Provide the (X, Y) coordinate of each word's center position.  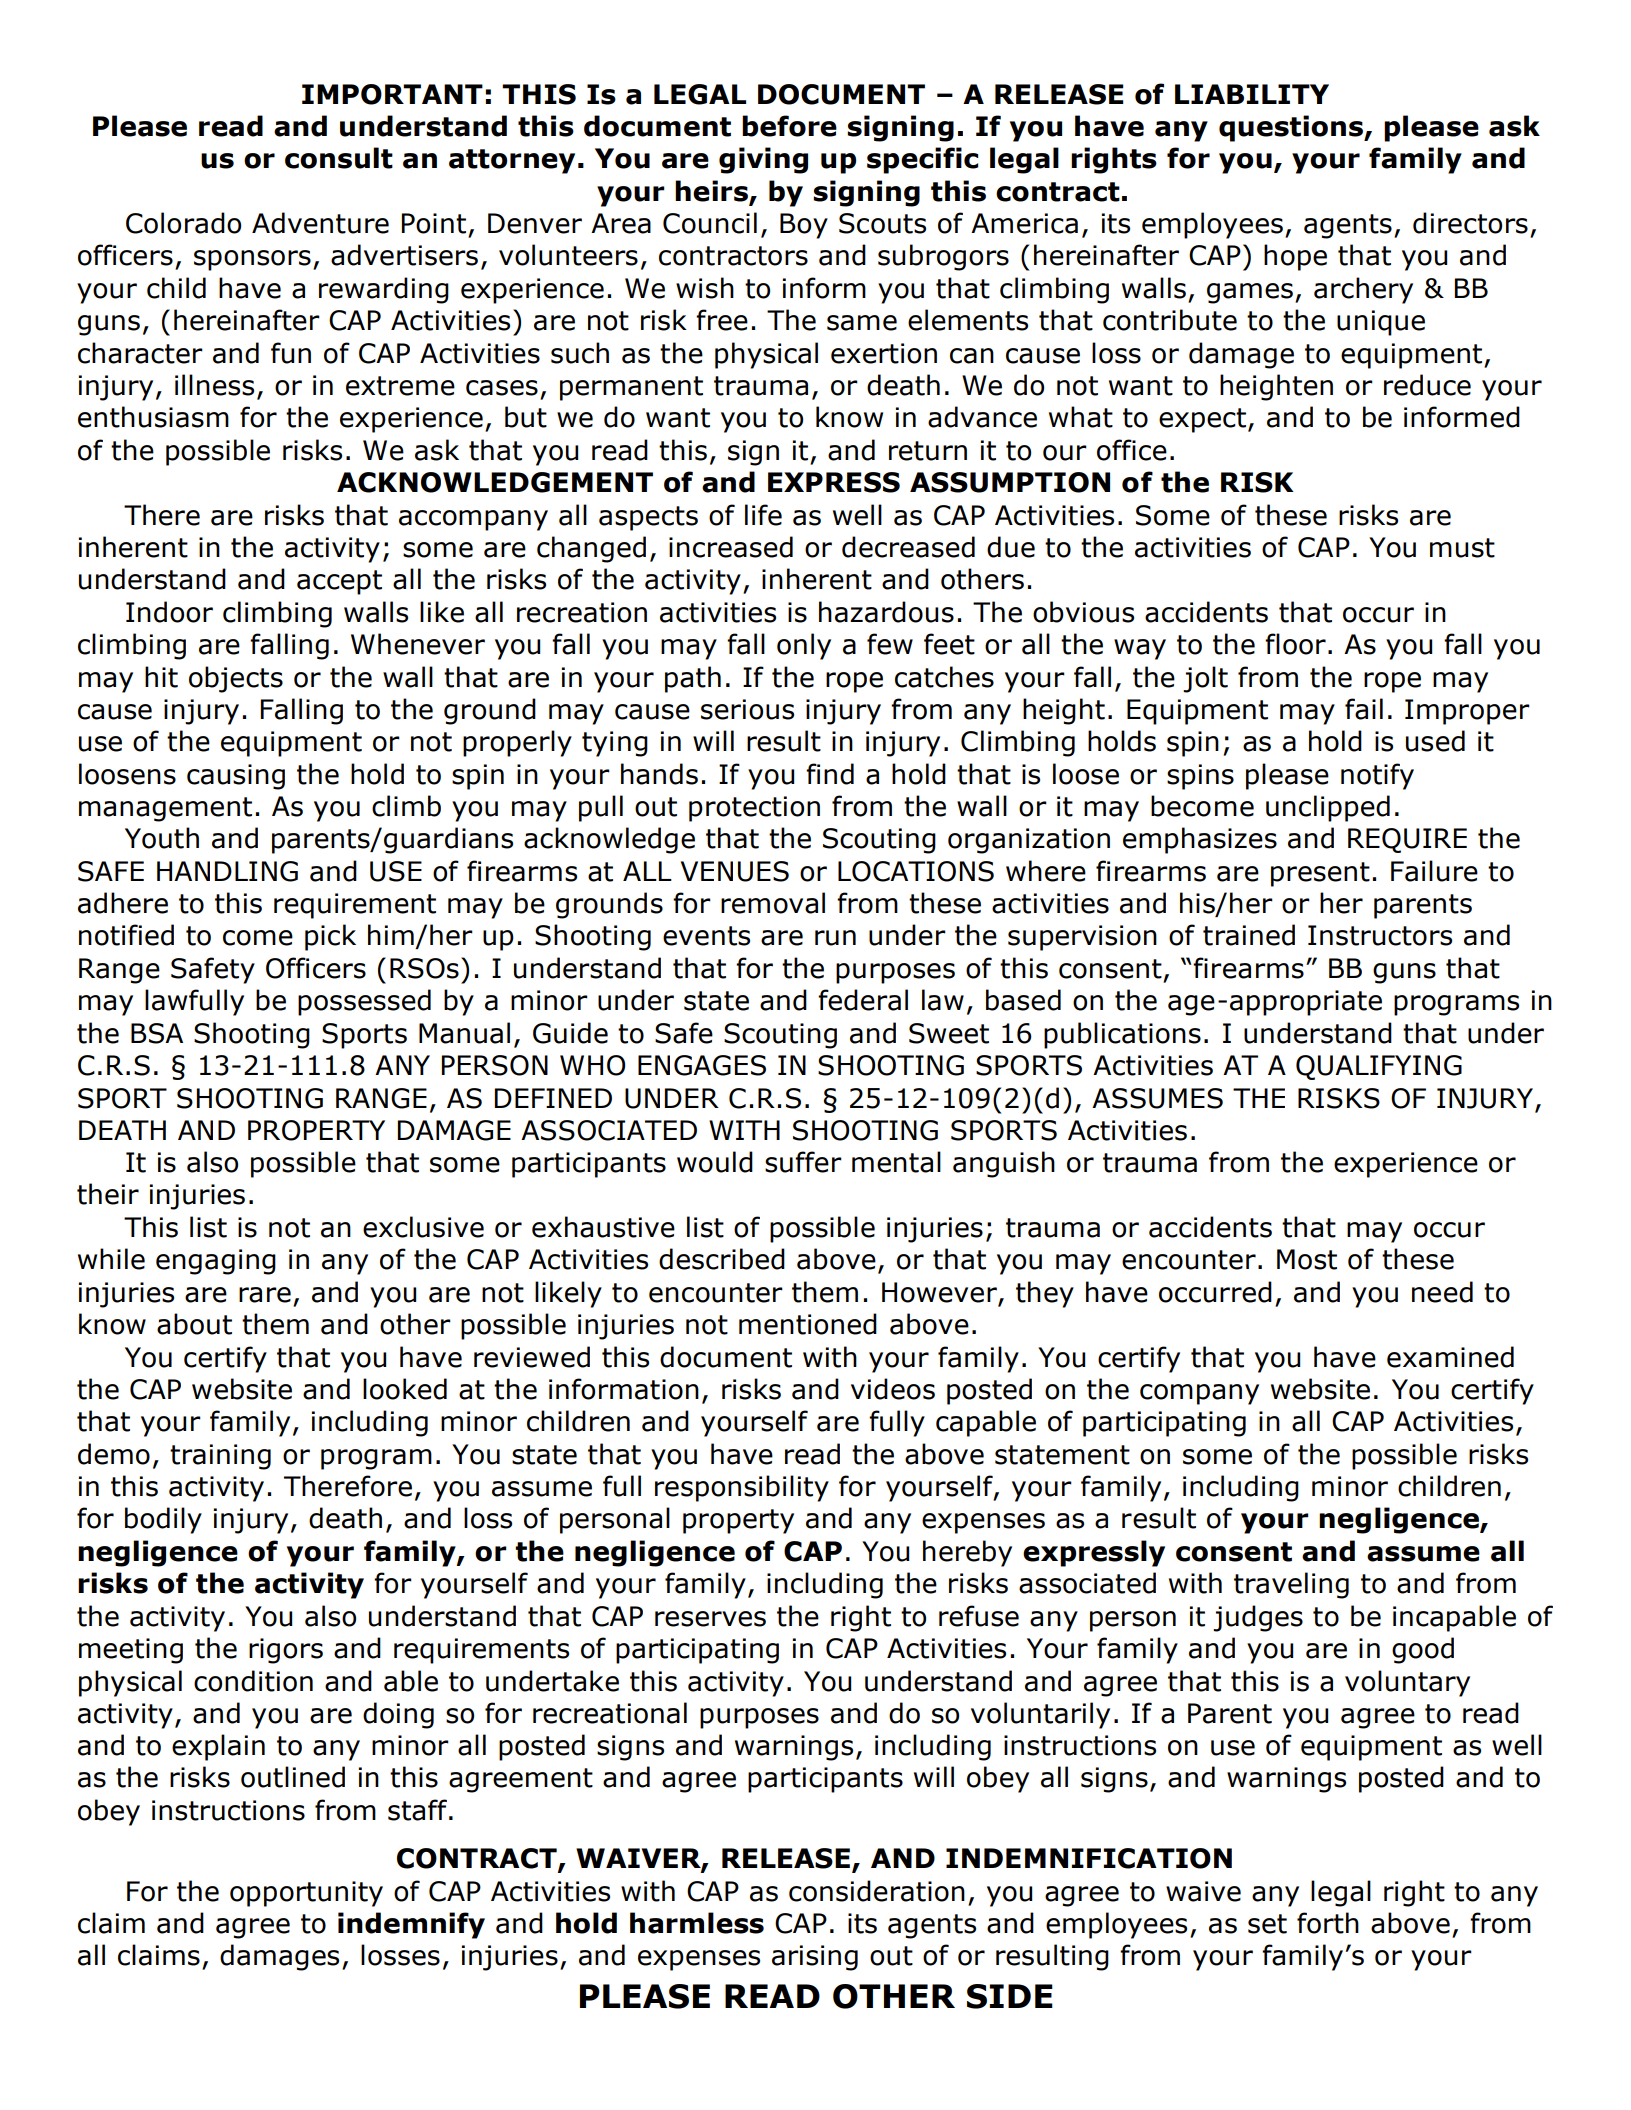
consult (339, 158)
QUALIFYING (1379, 1067)
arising (815, 1958)
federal (863, 1000)
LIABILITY (1252, 94)
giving (763, 160)
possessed (364, 1002)
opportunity (306, 1894)
